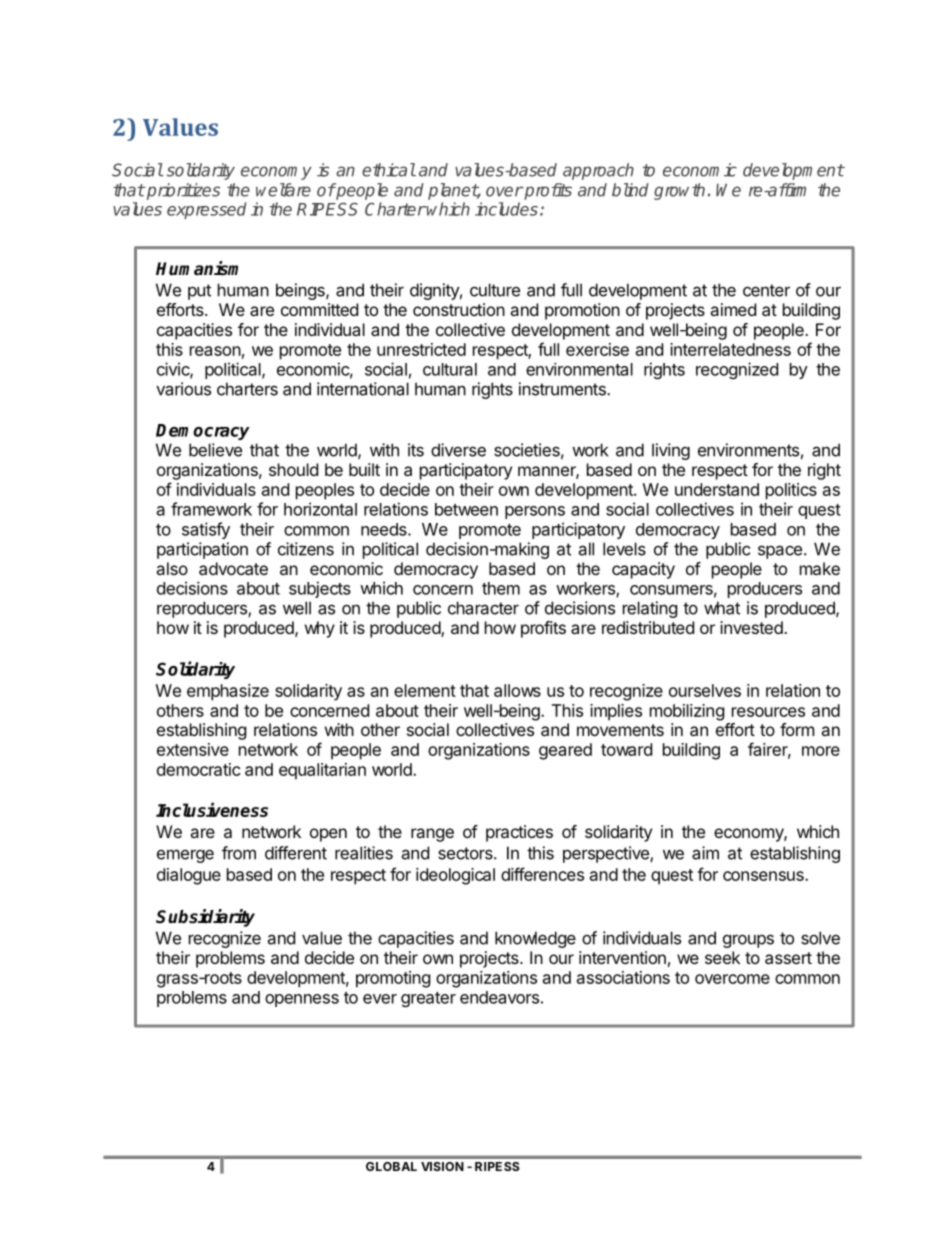 This screenshot has height=1233, width=952. I want to click on emphasize, so click(228, 692).
